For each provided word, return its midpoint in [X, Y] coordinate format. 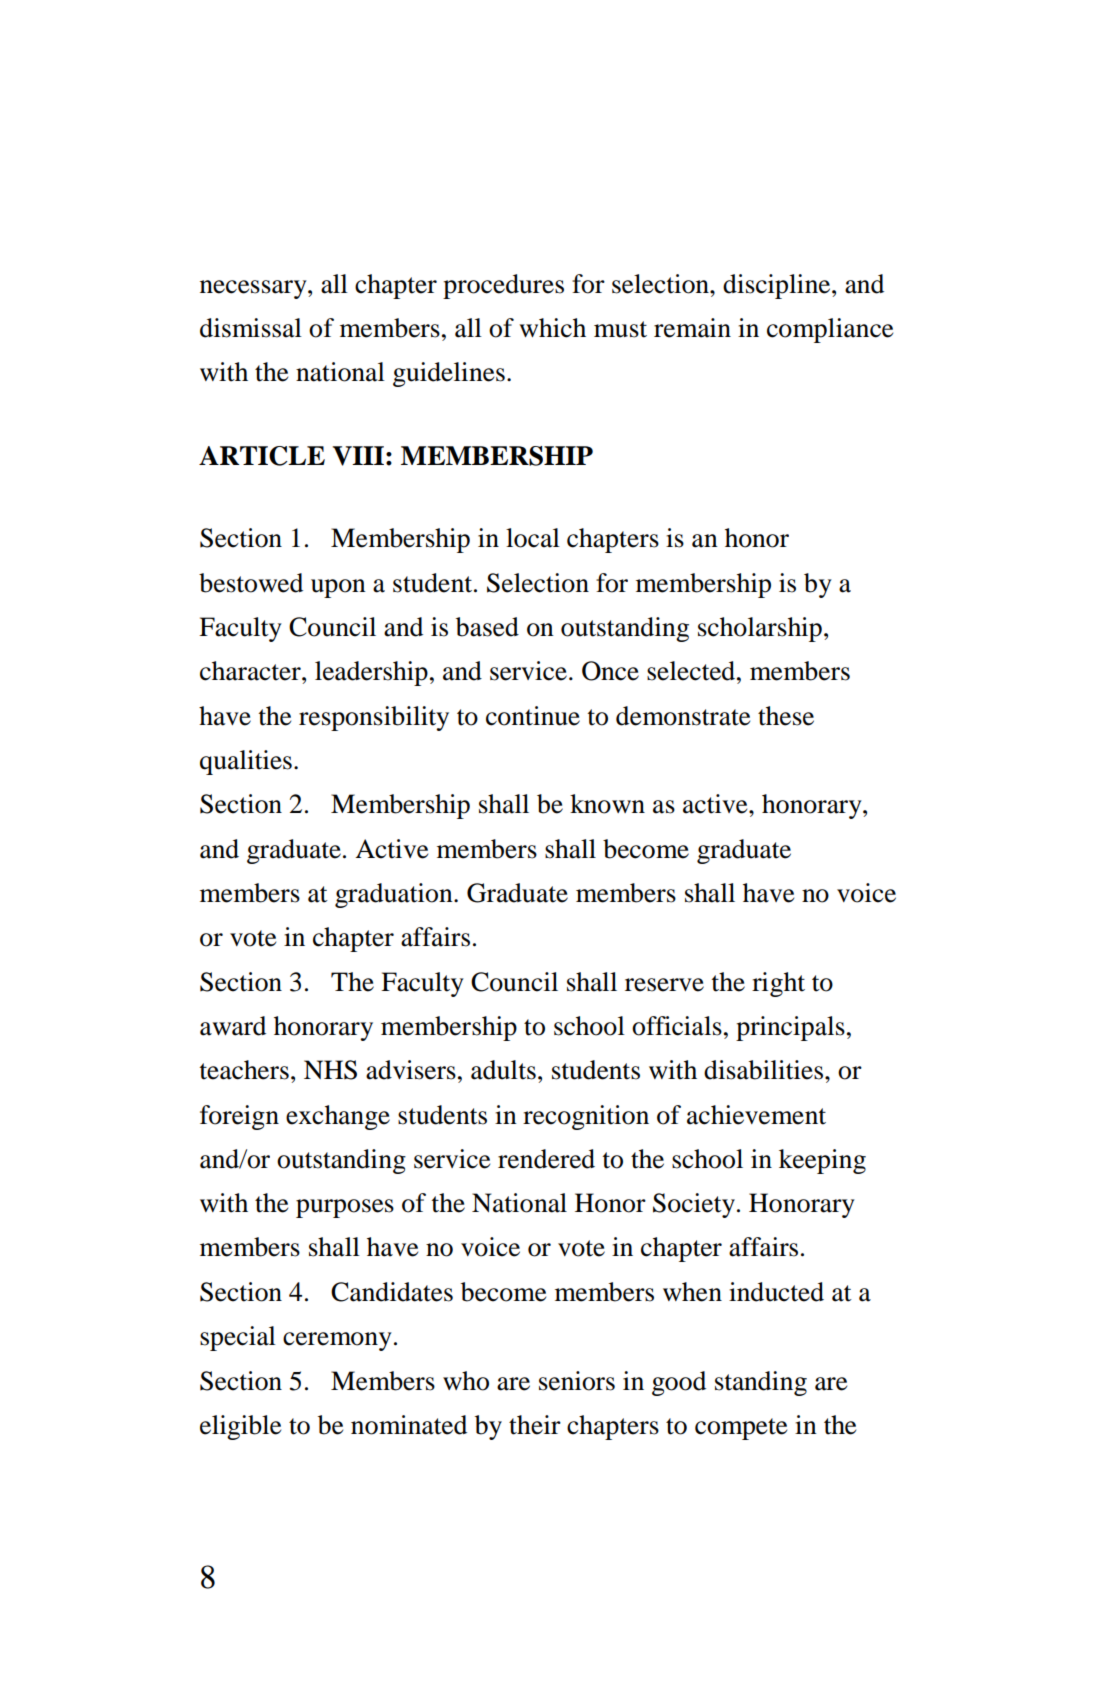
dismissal [251, 328]
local [533, 538]
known [607, 804]
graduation [395, 895]
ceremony [337, 1341]
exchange [338, 1117]
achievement [756, 1115]
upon [338, 588]
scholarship [760, 629]
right [778, 984]
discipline [778, 286]
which [552, 328]
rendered [546, 1159]
